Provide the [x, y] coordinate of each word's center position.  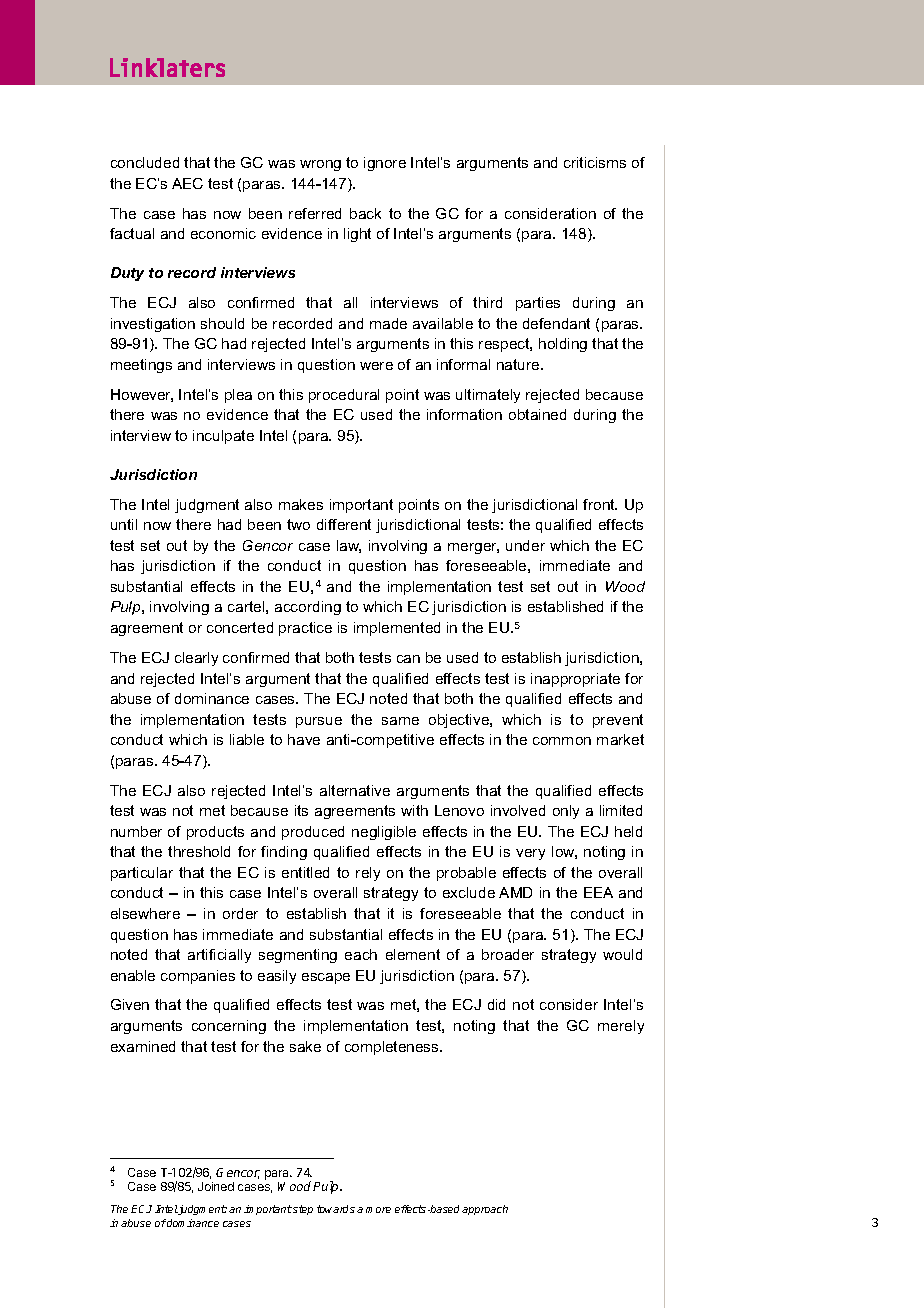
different [344, 524]
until [124, 524]
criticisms [595, 162]
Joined [216, 1186]
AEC [187, 183]
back [365, 213]
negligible [384, 833]
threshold [199, 851]
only [566, 812]
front [600, 504]
